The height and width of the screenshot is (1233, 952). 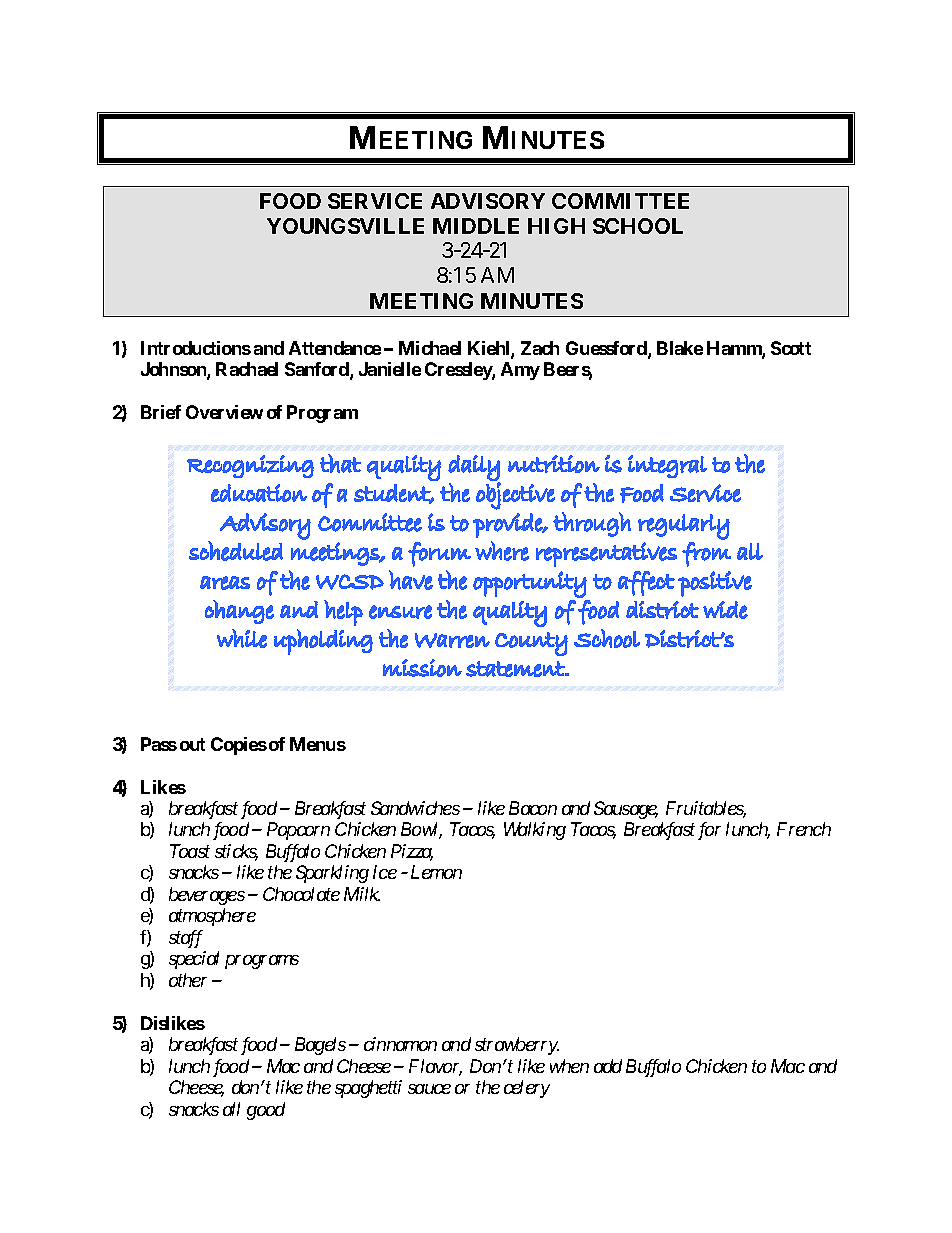 What do you see at coordinates (225, 583) in the screenshot?
I see `areas` at bounding box center [225, 583].
